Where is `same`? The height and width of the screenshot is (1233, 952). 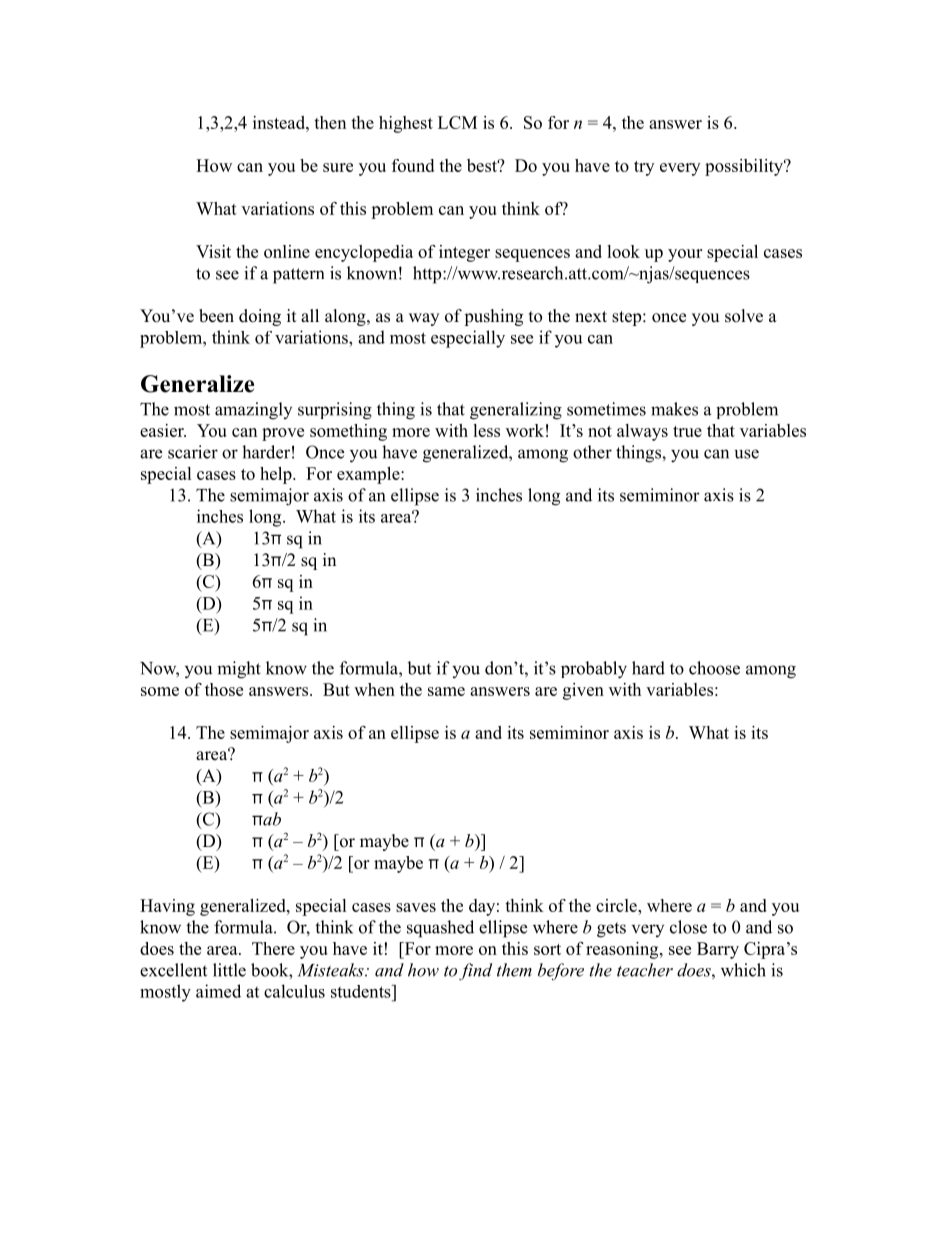 same is located at coordinates (446, 691).
